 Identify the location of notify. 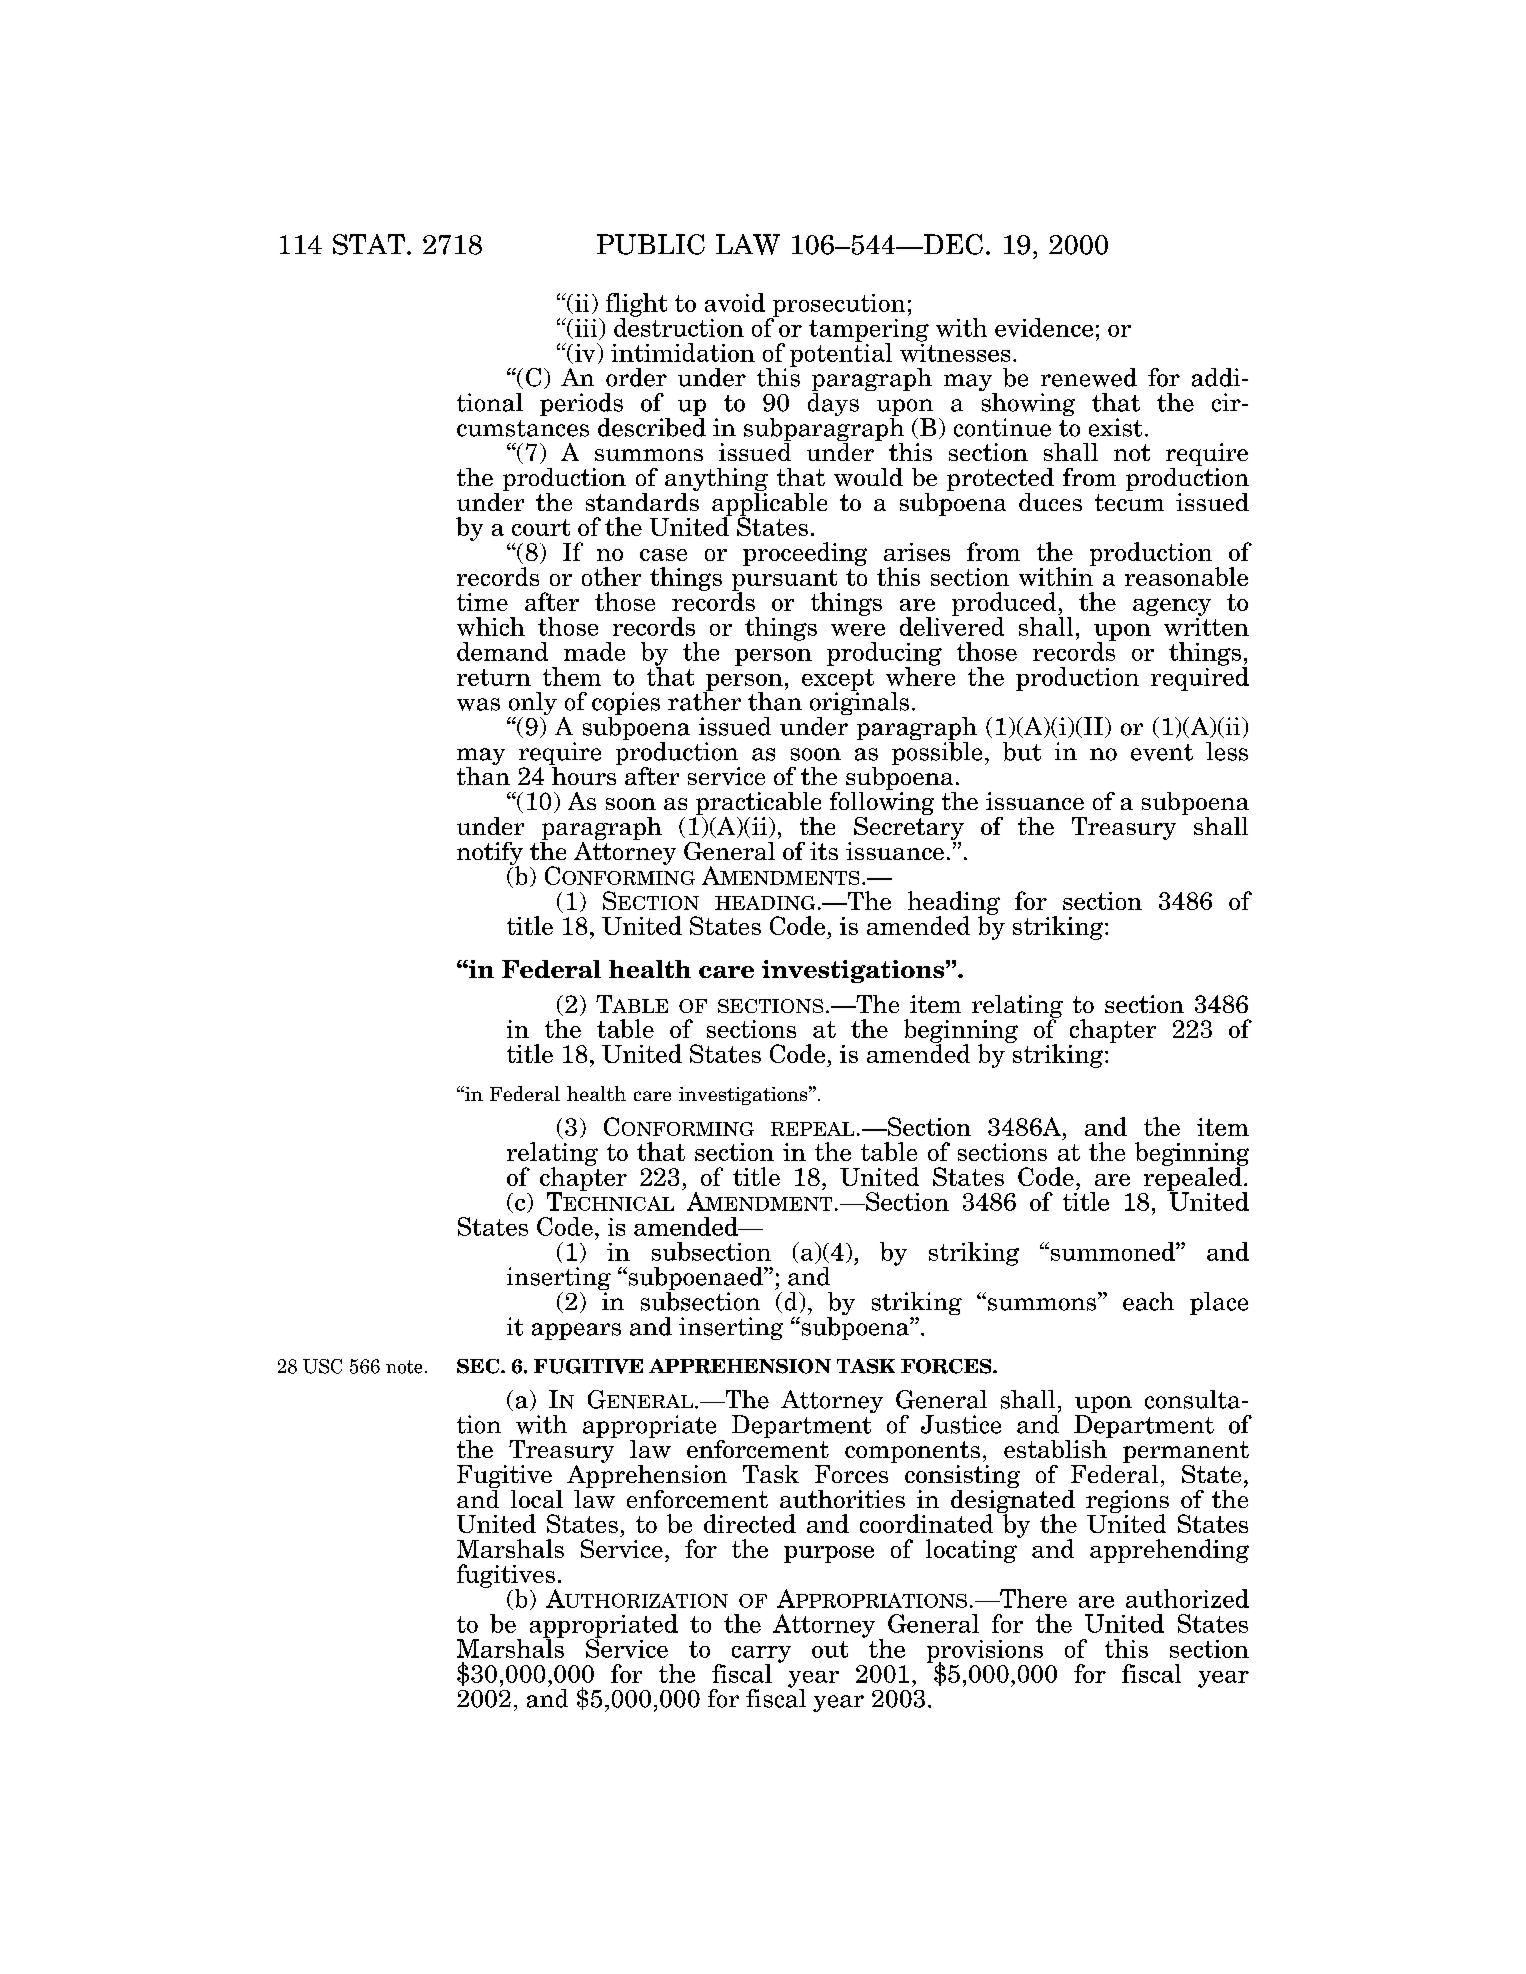
(490, 854).
